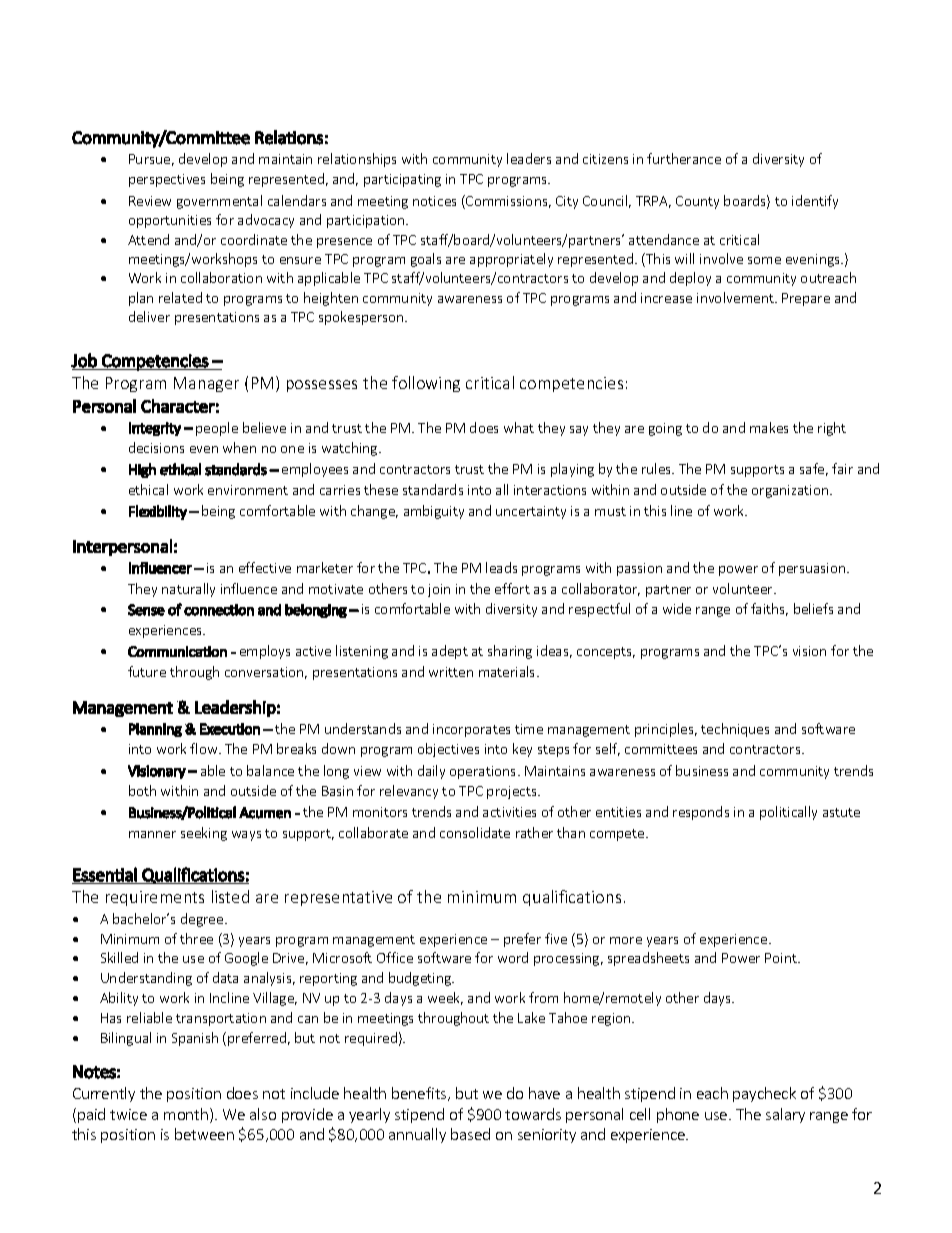 The height and width of the page is (1233, 952). What do you see at coordinates (167, 180) in the page?
I see `perspectives` at bounding box center [167, 180].
